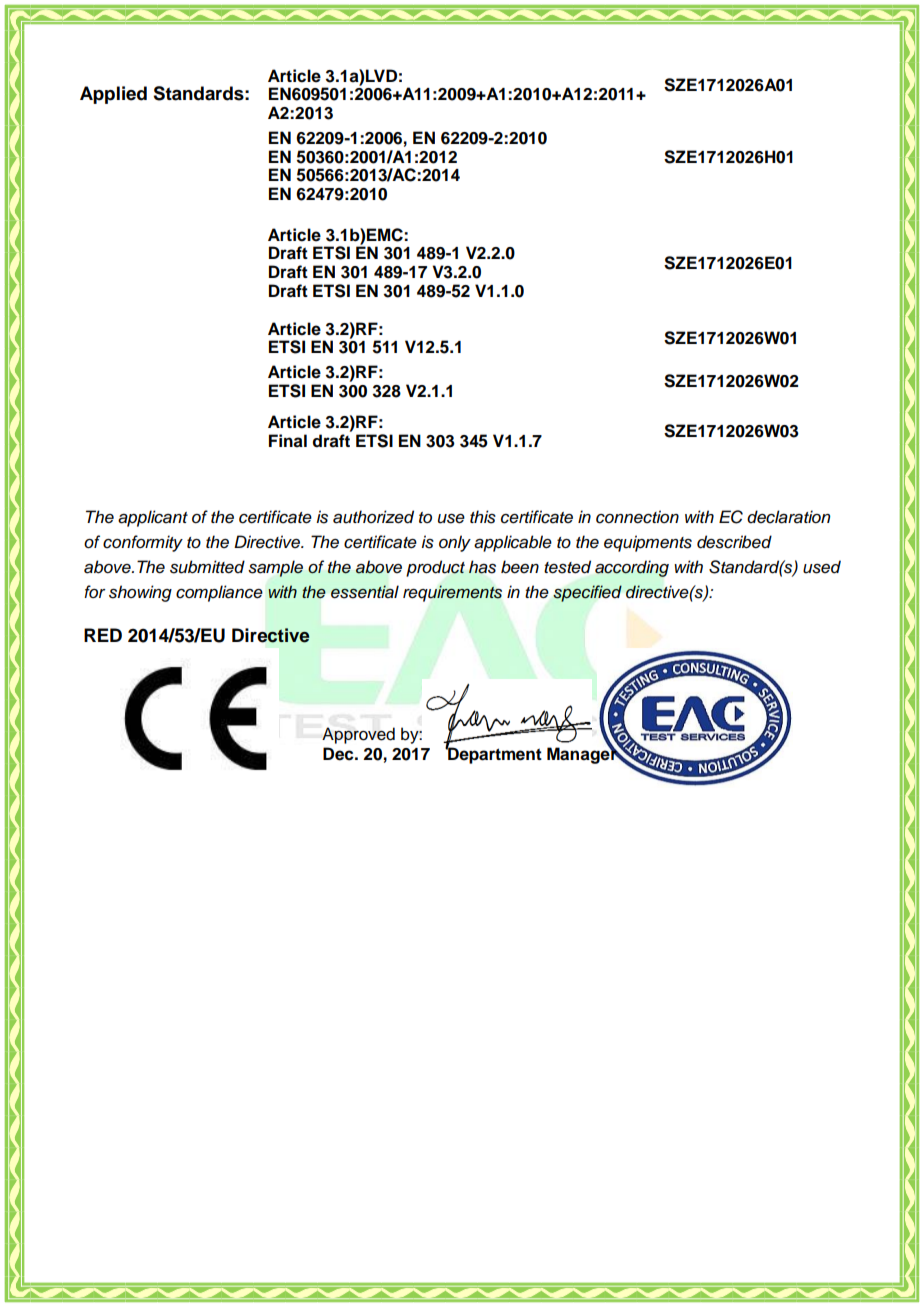  What do you see at coordinates (452, 593) in the document?
I see `requirements` at bounding box center [452, 593].
